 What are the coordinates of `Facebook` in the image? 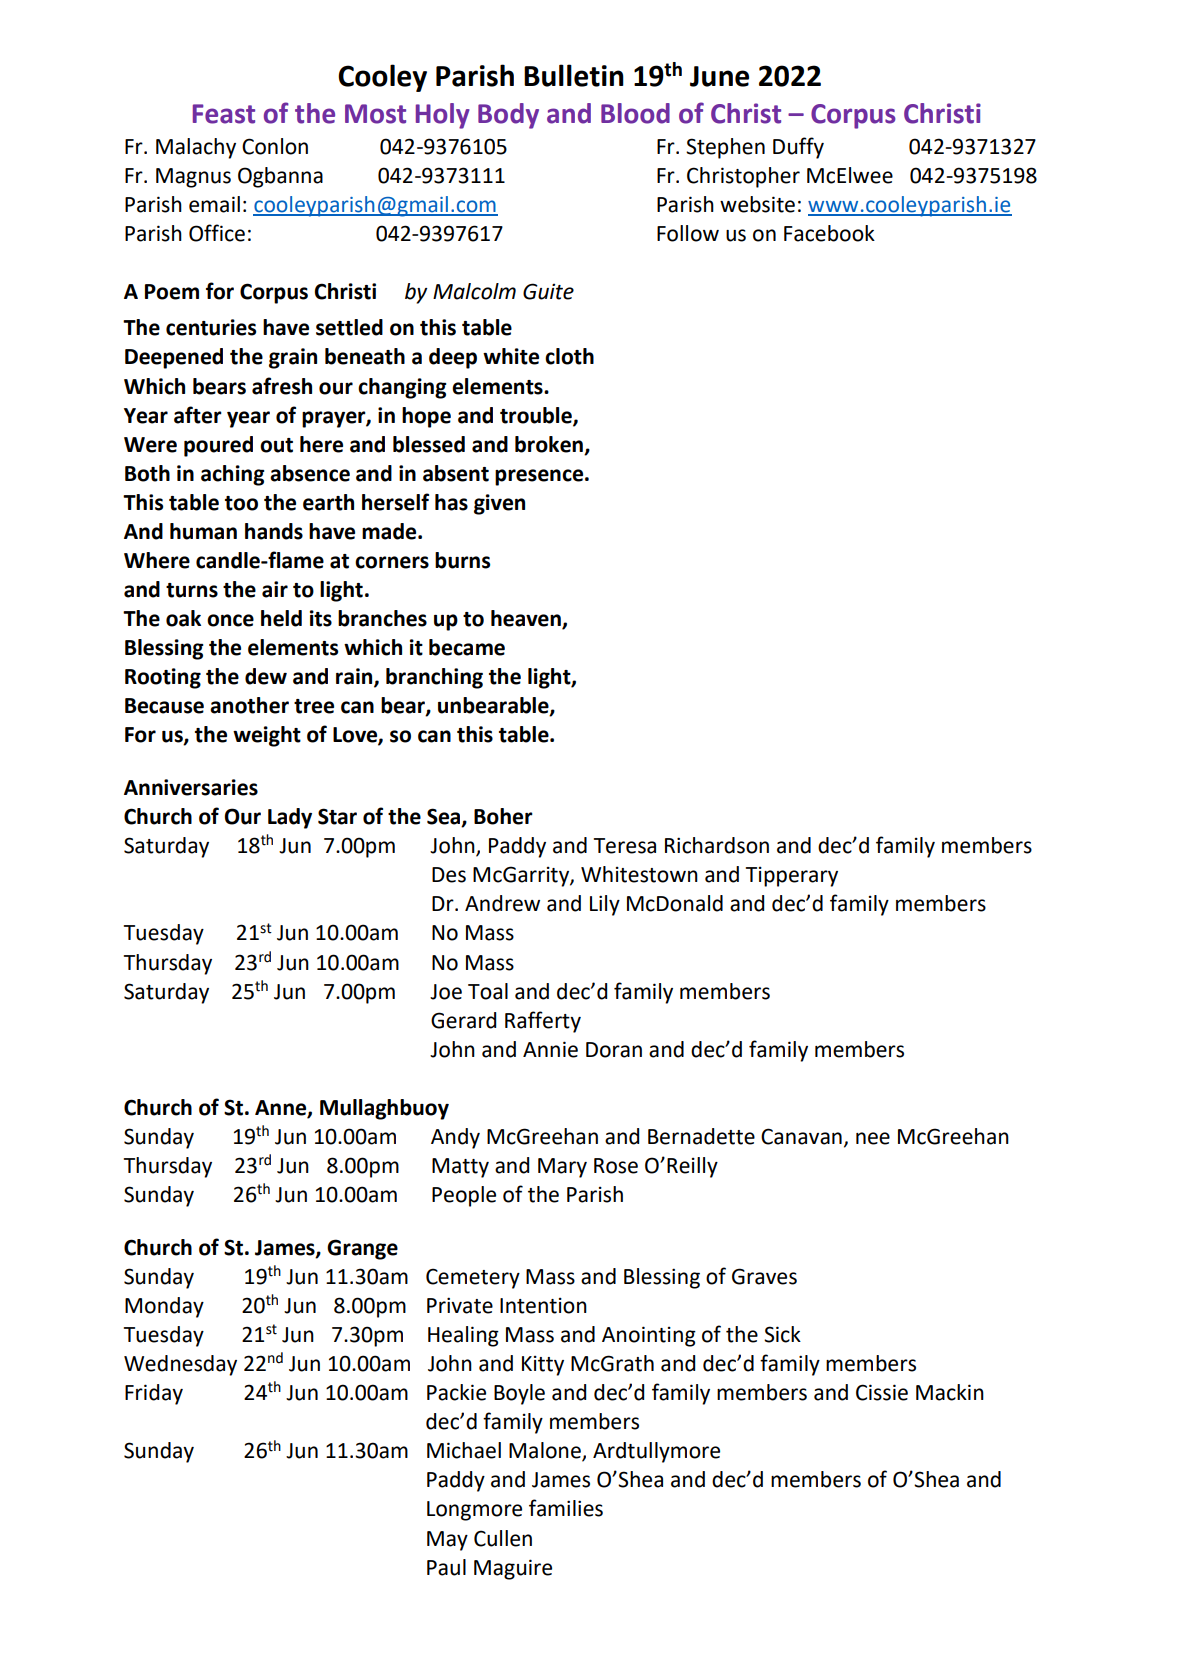 It's located at (829, 233).
